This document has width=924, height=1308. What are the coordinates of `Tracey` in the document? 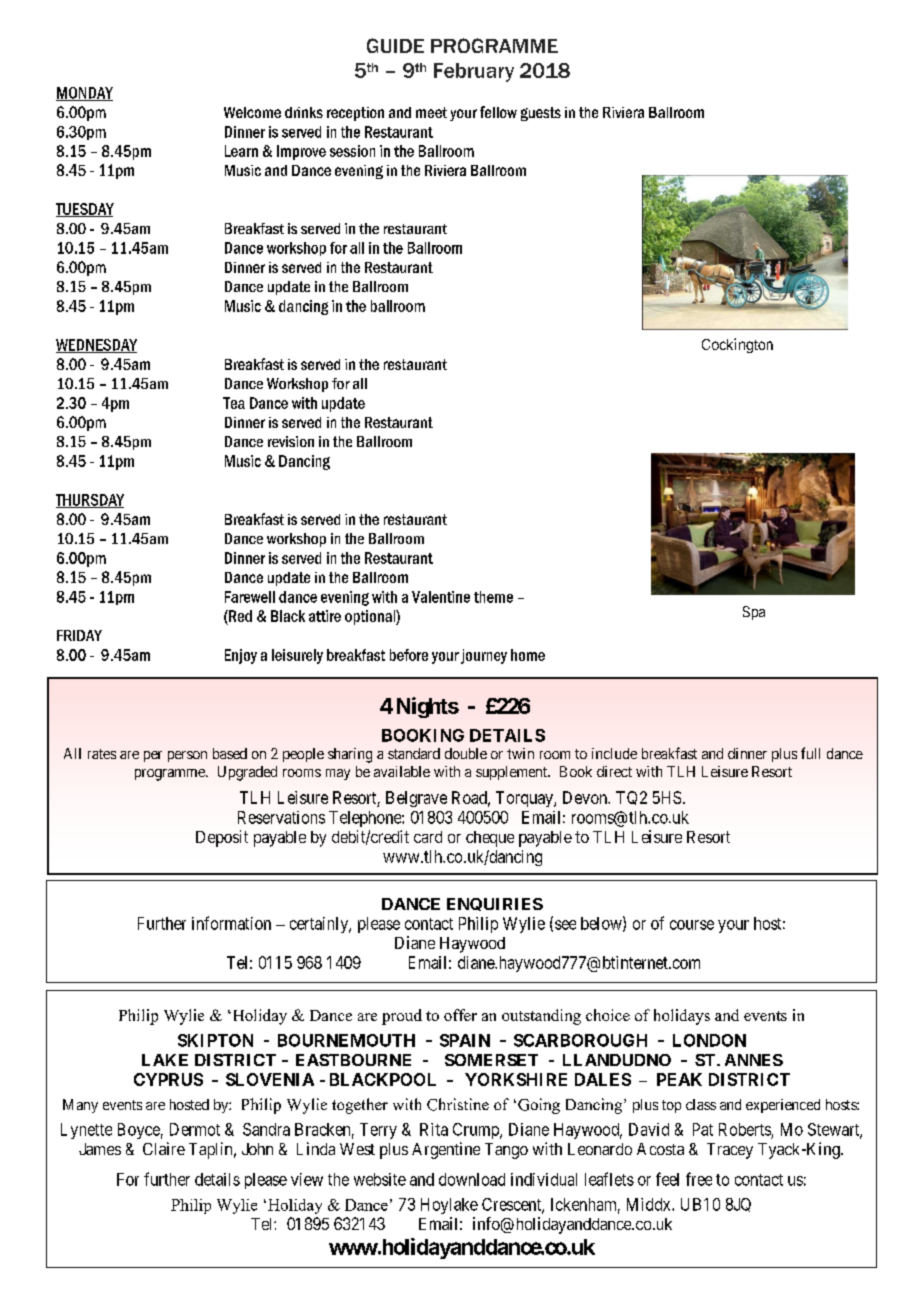 It's located at (730, 1151).
